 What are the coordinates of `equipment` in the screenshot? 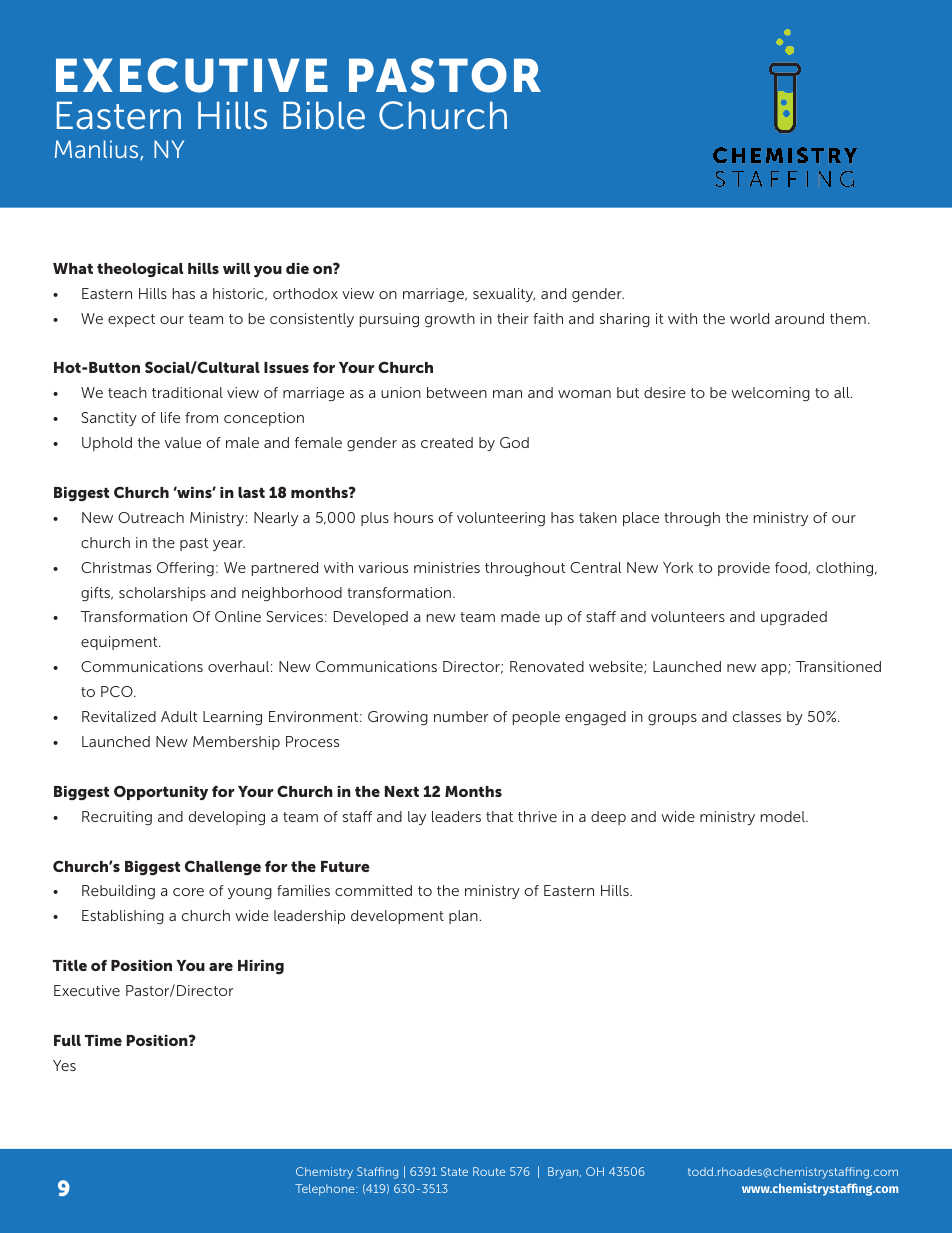 It's located at (120, 643).
